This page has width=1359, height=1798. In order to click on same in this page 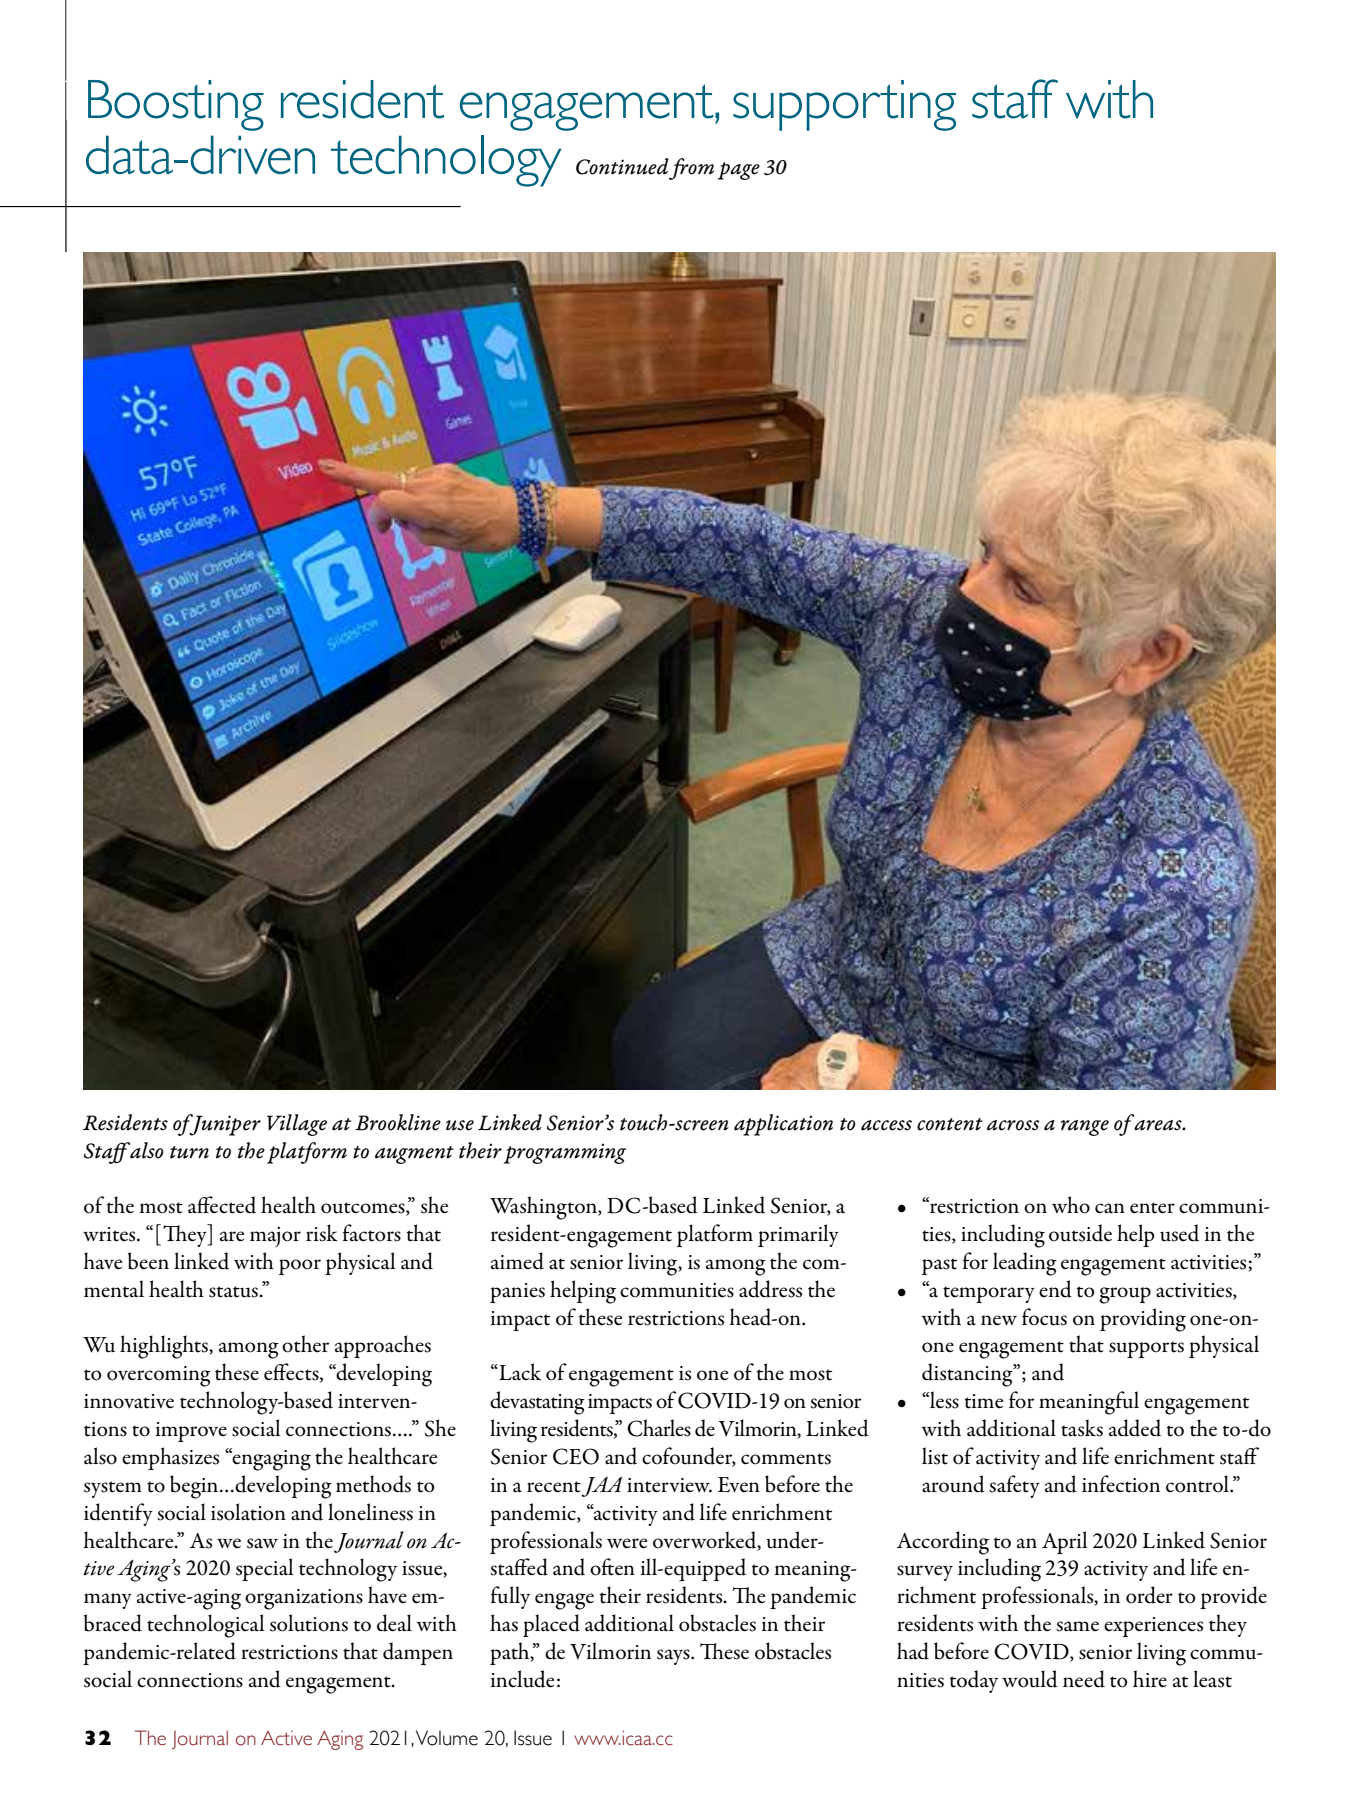, I will do `click(1077, 1626)`.
